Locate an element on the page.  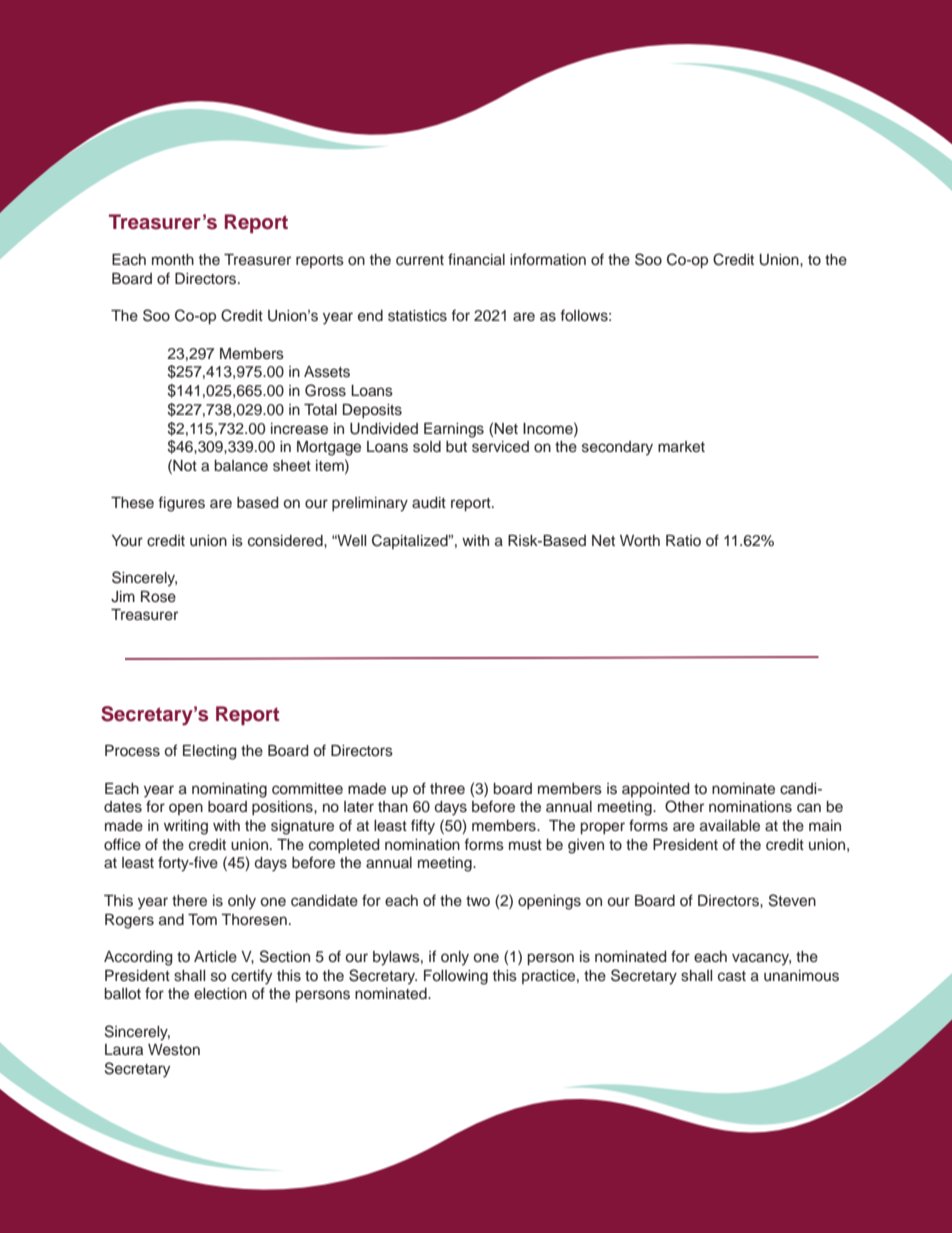
Rose is located at coordinates (158, 597).
